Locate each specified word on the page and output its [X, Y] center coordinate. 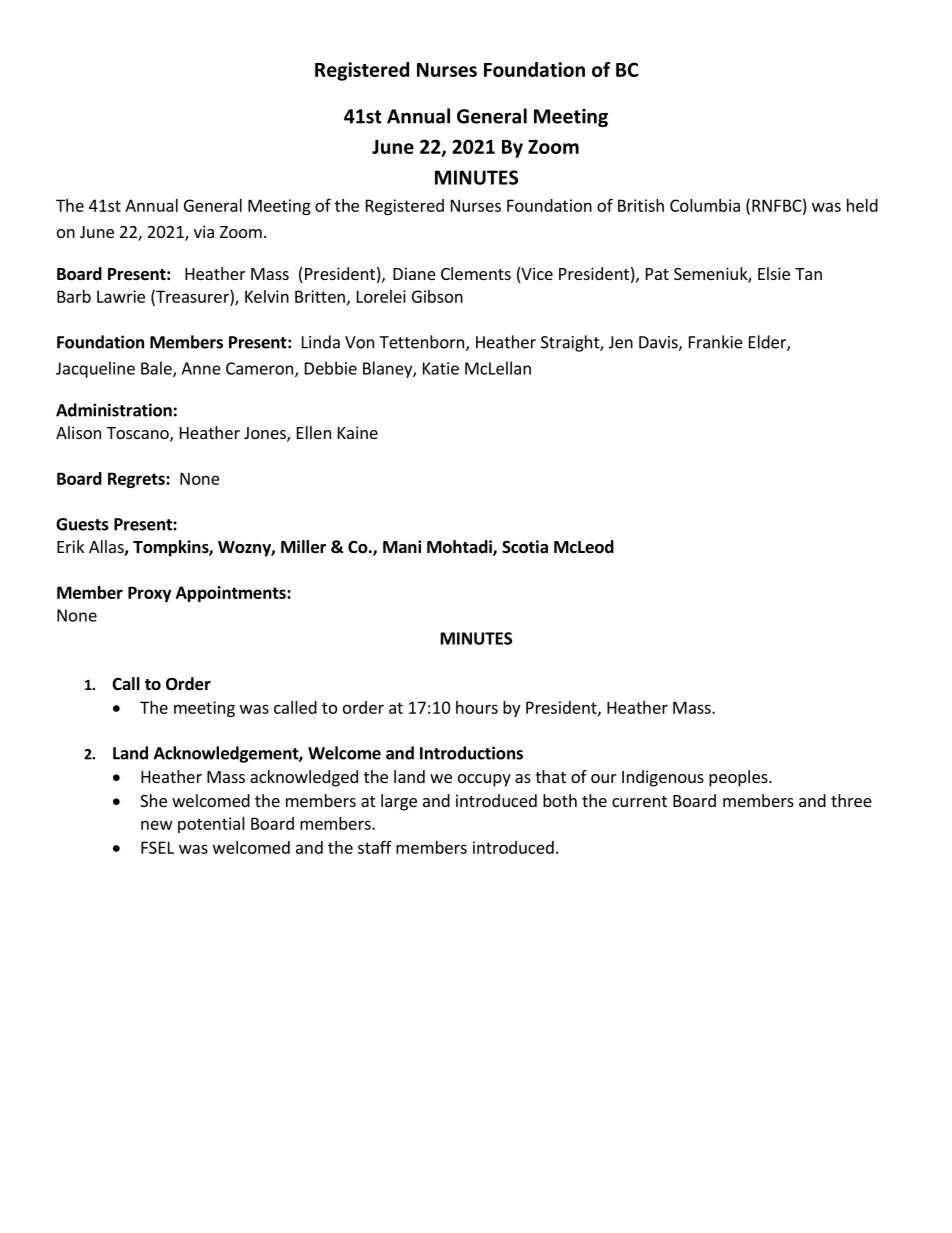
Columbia [705, 205]
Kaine [358, 432]
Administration [114, 410]
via [204, 231]
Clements [476, 273]
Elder [768, 343]
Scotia [525, 547]
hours [477, 707]
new [157, 825]
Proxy [150, 594]
